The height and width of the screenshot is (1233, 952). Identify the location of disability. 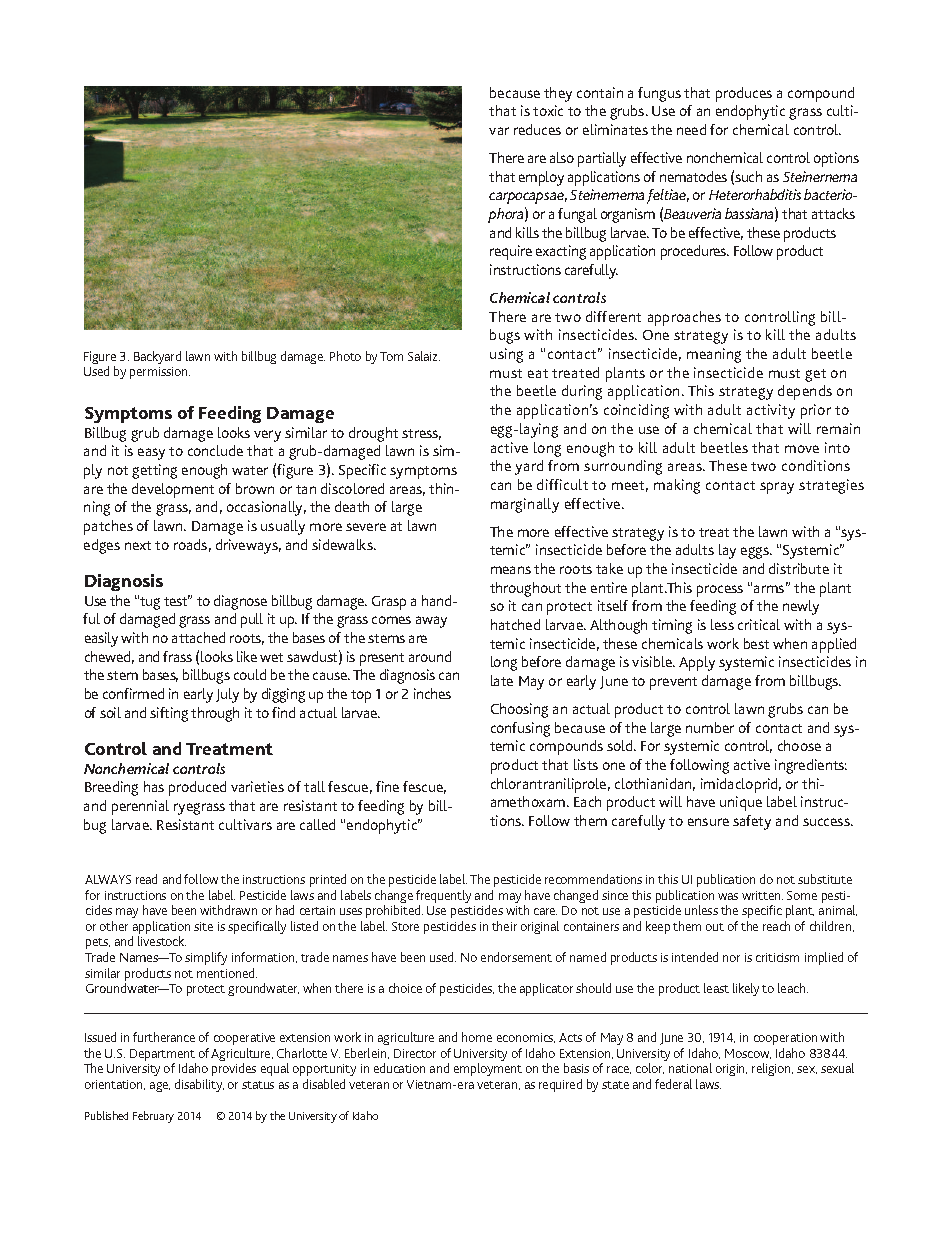
(199, 1085).
